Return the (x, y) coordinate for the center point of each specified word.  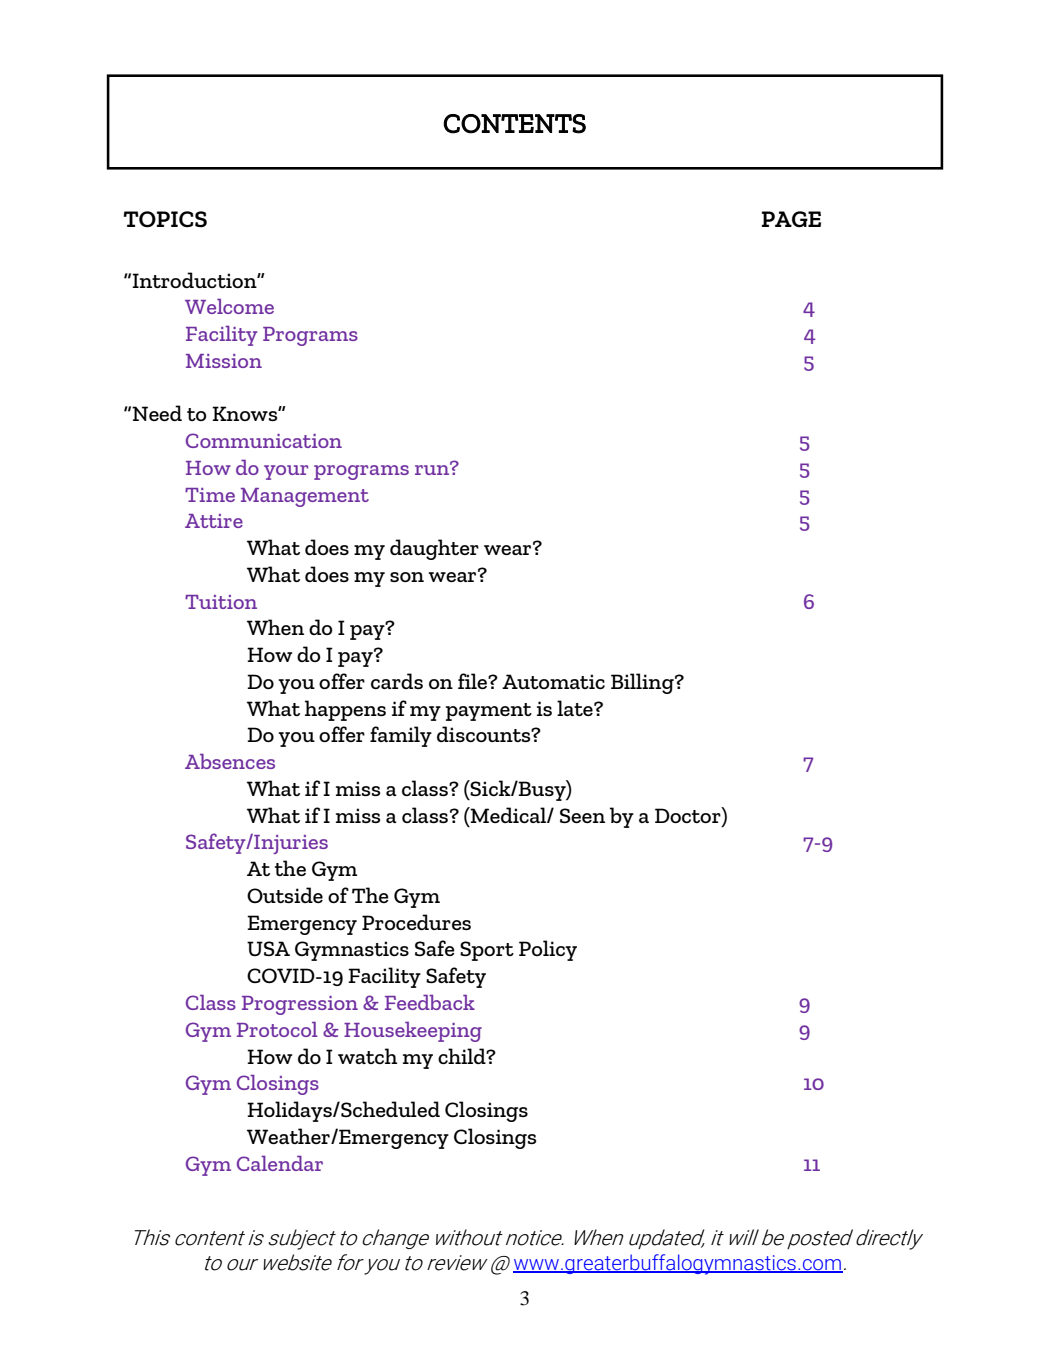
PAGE (791, 219)
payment (489, 712)
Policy (548, 950)
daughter (434, 549)
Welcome (229, 306)
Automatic (553, 681)
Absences (230, 761)
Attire (214, 521)
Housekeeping (413, 1032)
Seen (582, 815)
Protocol (277, 1029)
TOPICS (165, 219)
